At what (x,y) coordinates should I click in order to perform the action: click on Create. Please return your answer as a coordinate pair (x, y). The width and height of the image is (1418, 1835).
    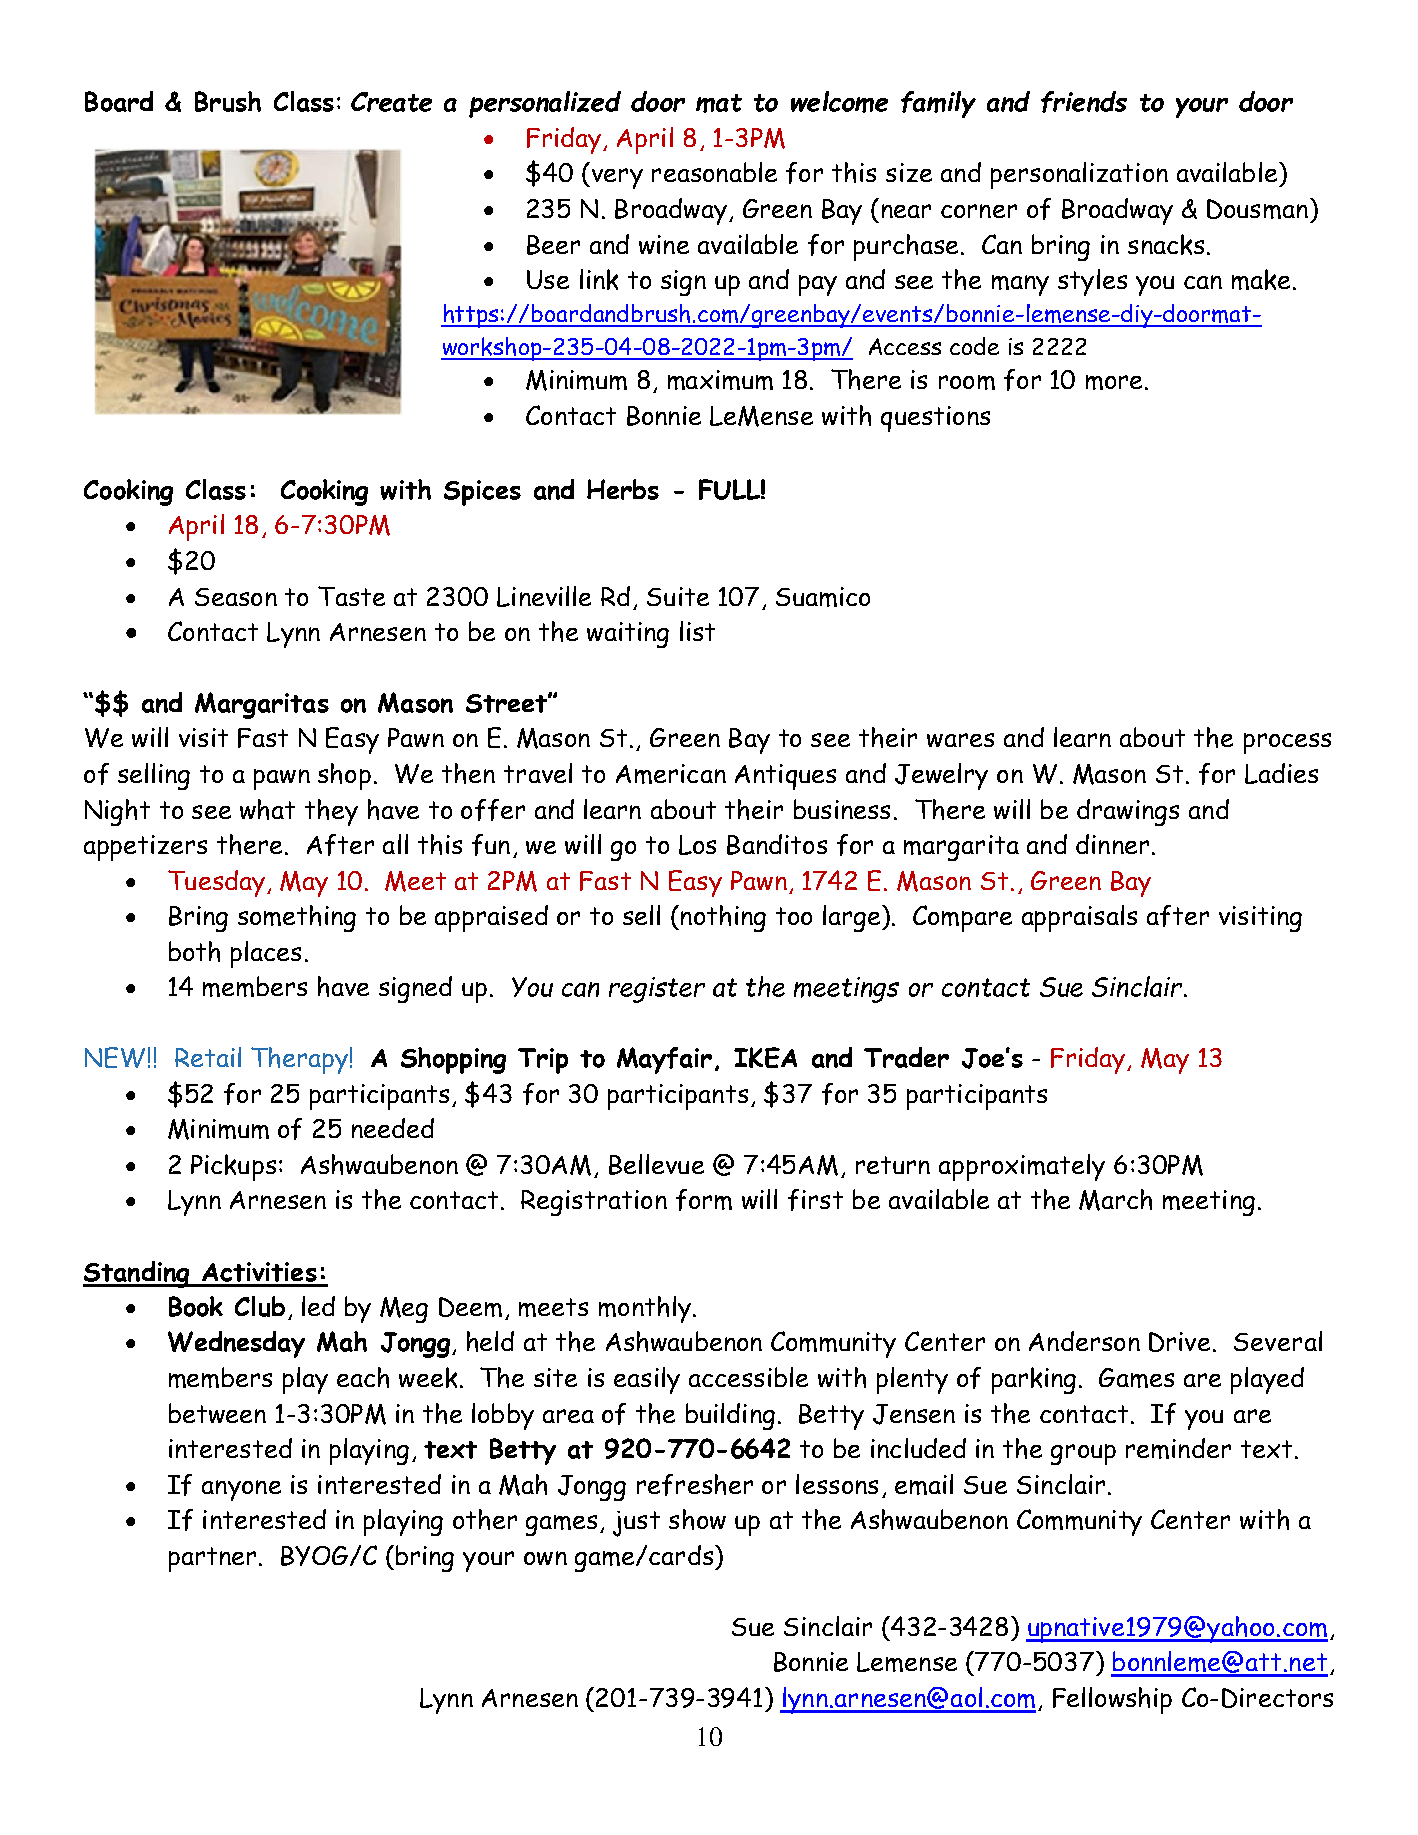
    Looking at the image, I should click on (391, 102).
